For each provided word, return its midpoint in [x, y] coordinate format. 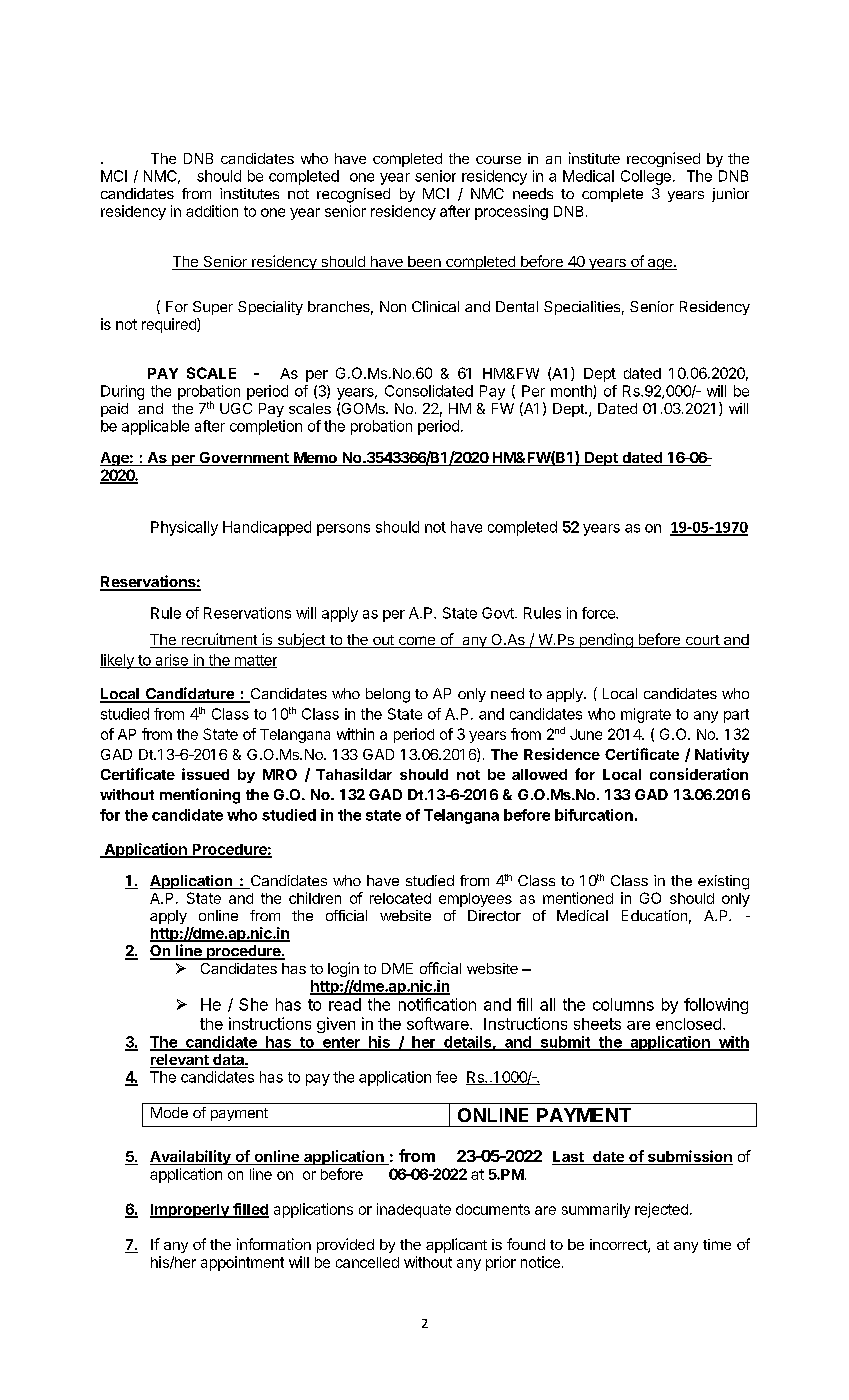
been [424, 263]
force [599, 613]
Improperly [190, 1211]
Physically [184, 528]
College [646, 177]
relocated [400, 898]
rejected [661, 1210]
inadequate [414, 1210]
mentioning [200, 796]
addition [212, 211]
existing [723, 882]
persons [343, 530]
